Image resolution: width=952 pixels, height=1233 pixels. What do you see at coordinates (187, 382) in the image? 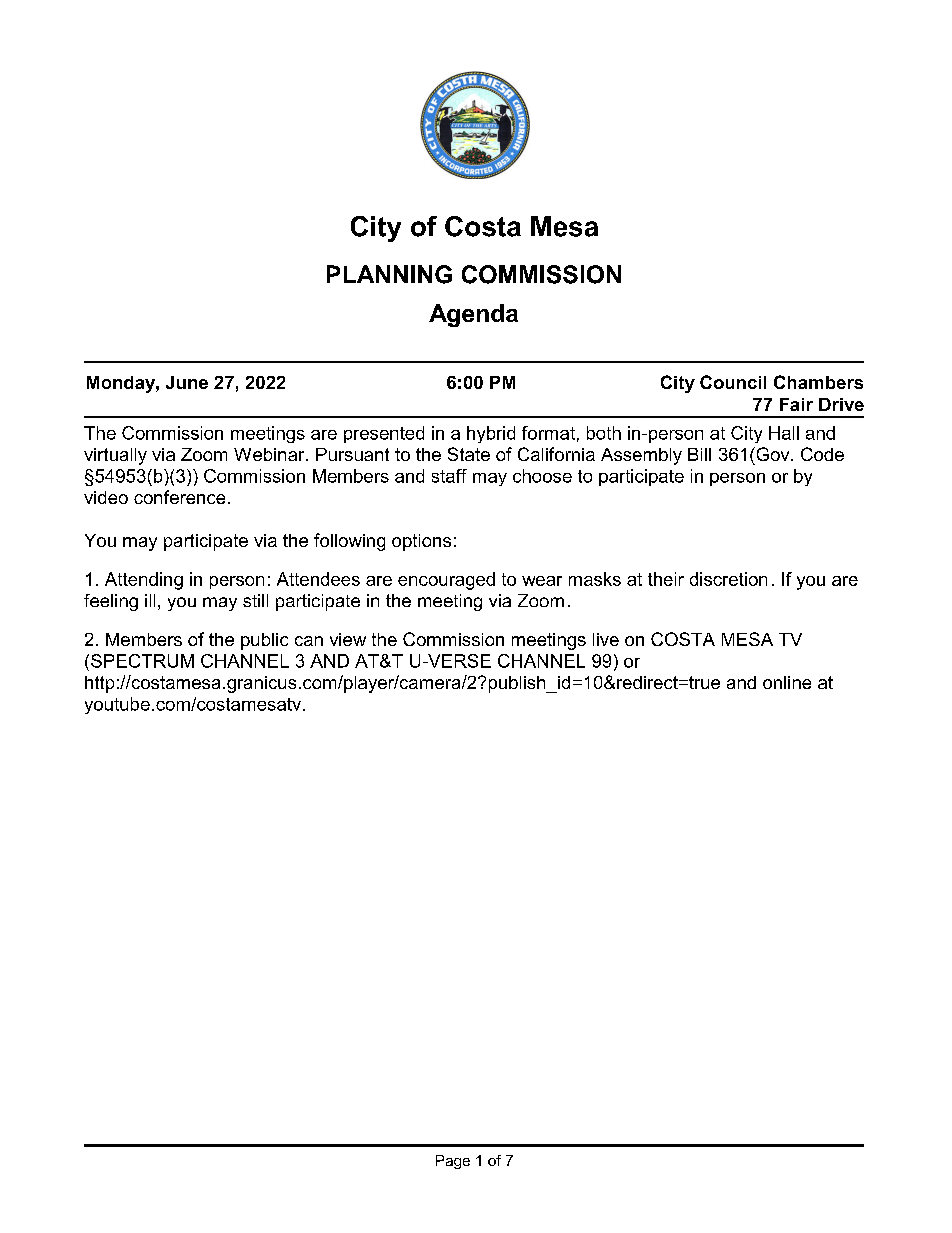
I see `June` at bounding box center [187, 382].
